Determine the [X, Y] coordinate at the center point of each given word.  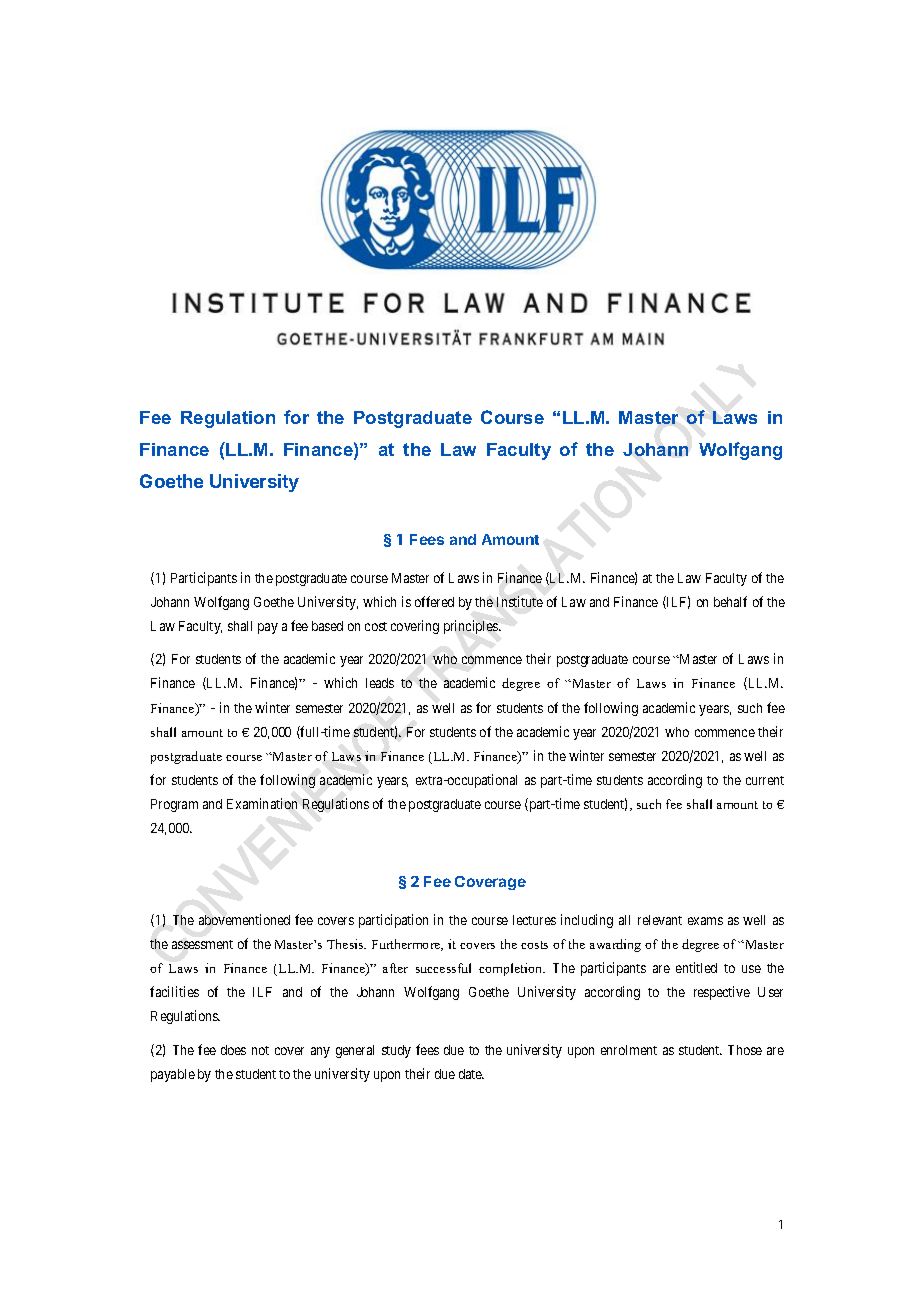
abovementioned [244, 919]
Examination [262, 803]
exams [705, 921]
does [233, 1050]
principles [472, 627]
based [327, 626]
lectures [534, 920]
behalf [730, 601]
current [765, 780]
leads [380, 683]
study [396, 1051]
